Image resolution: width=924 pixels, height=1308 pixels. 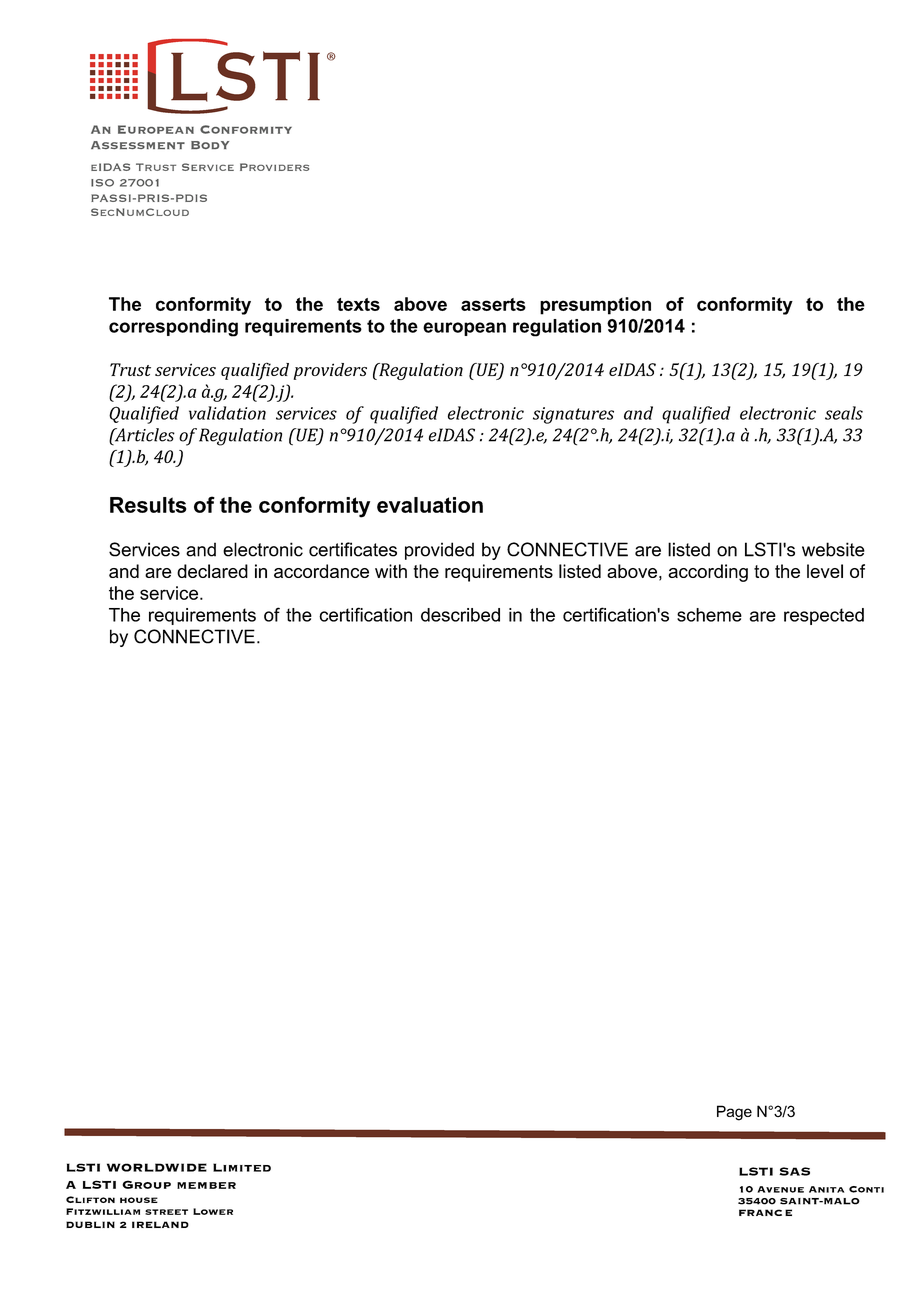 What do you see at coordinates (824, 616) in the screenshot?
I see `respected` at bounding box center [824, 616].
